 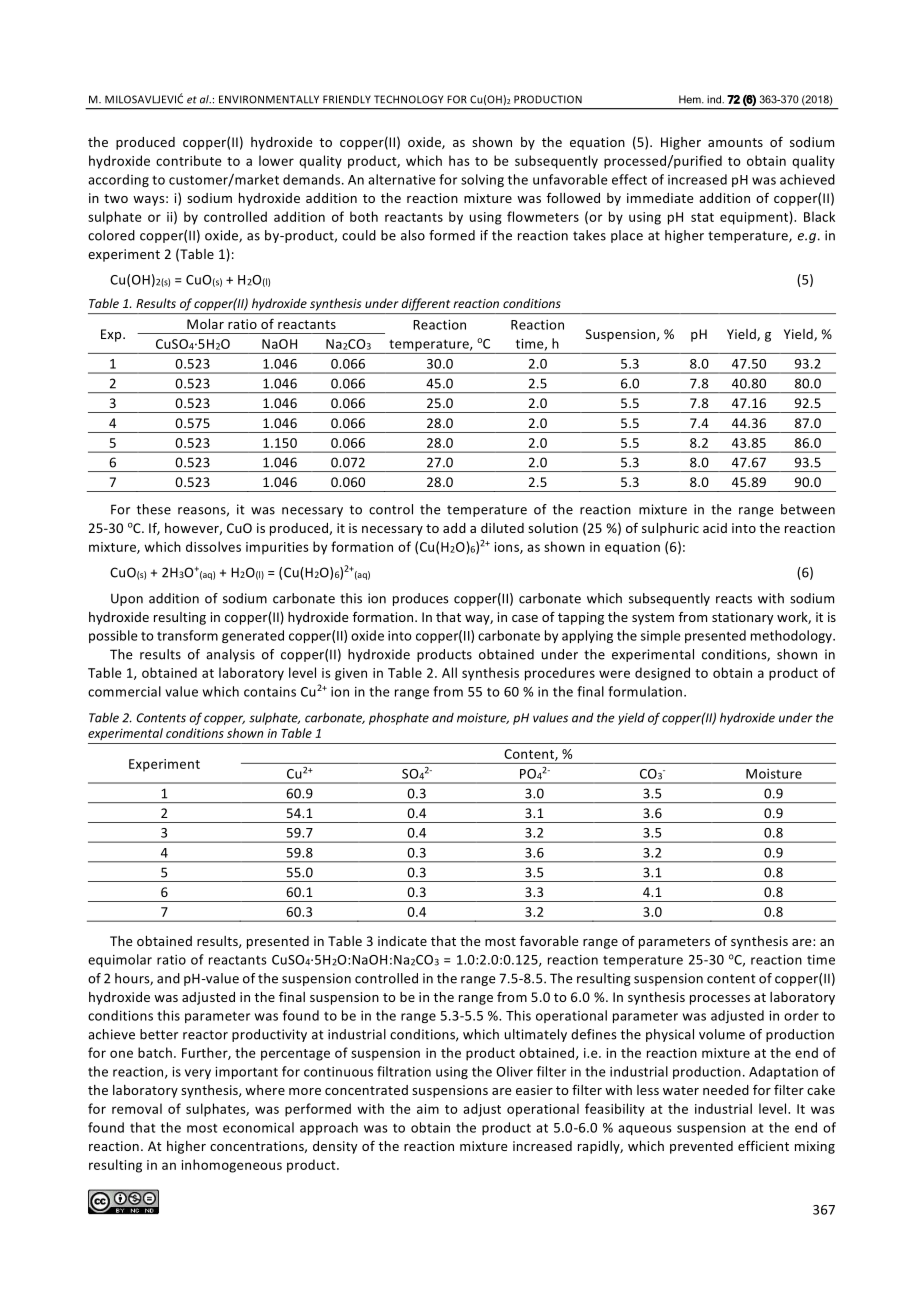 I want to click on has, so click(x=459, y=160).
